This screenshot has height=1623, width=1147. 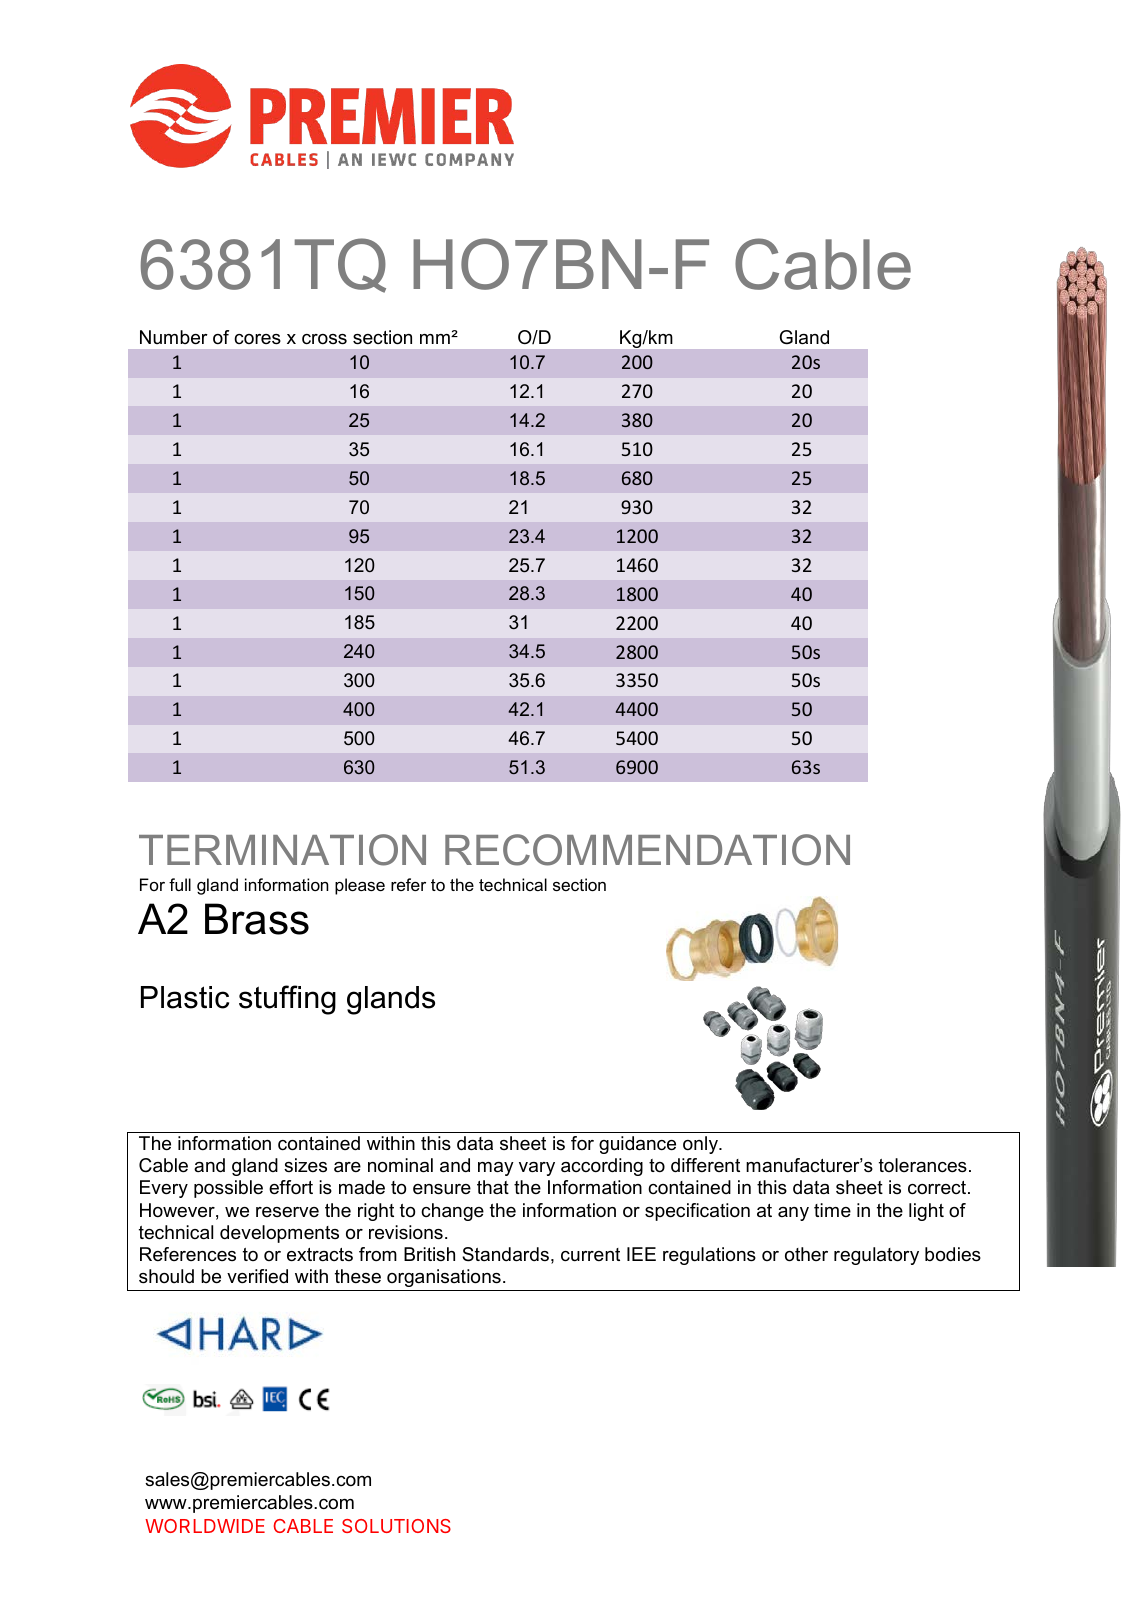 What do you see at coordinates (324, 339) in the screenshot?
I see `cross` at bounding box center [324, 339].
